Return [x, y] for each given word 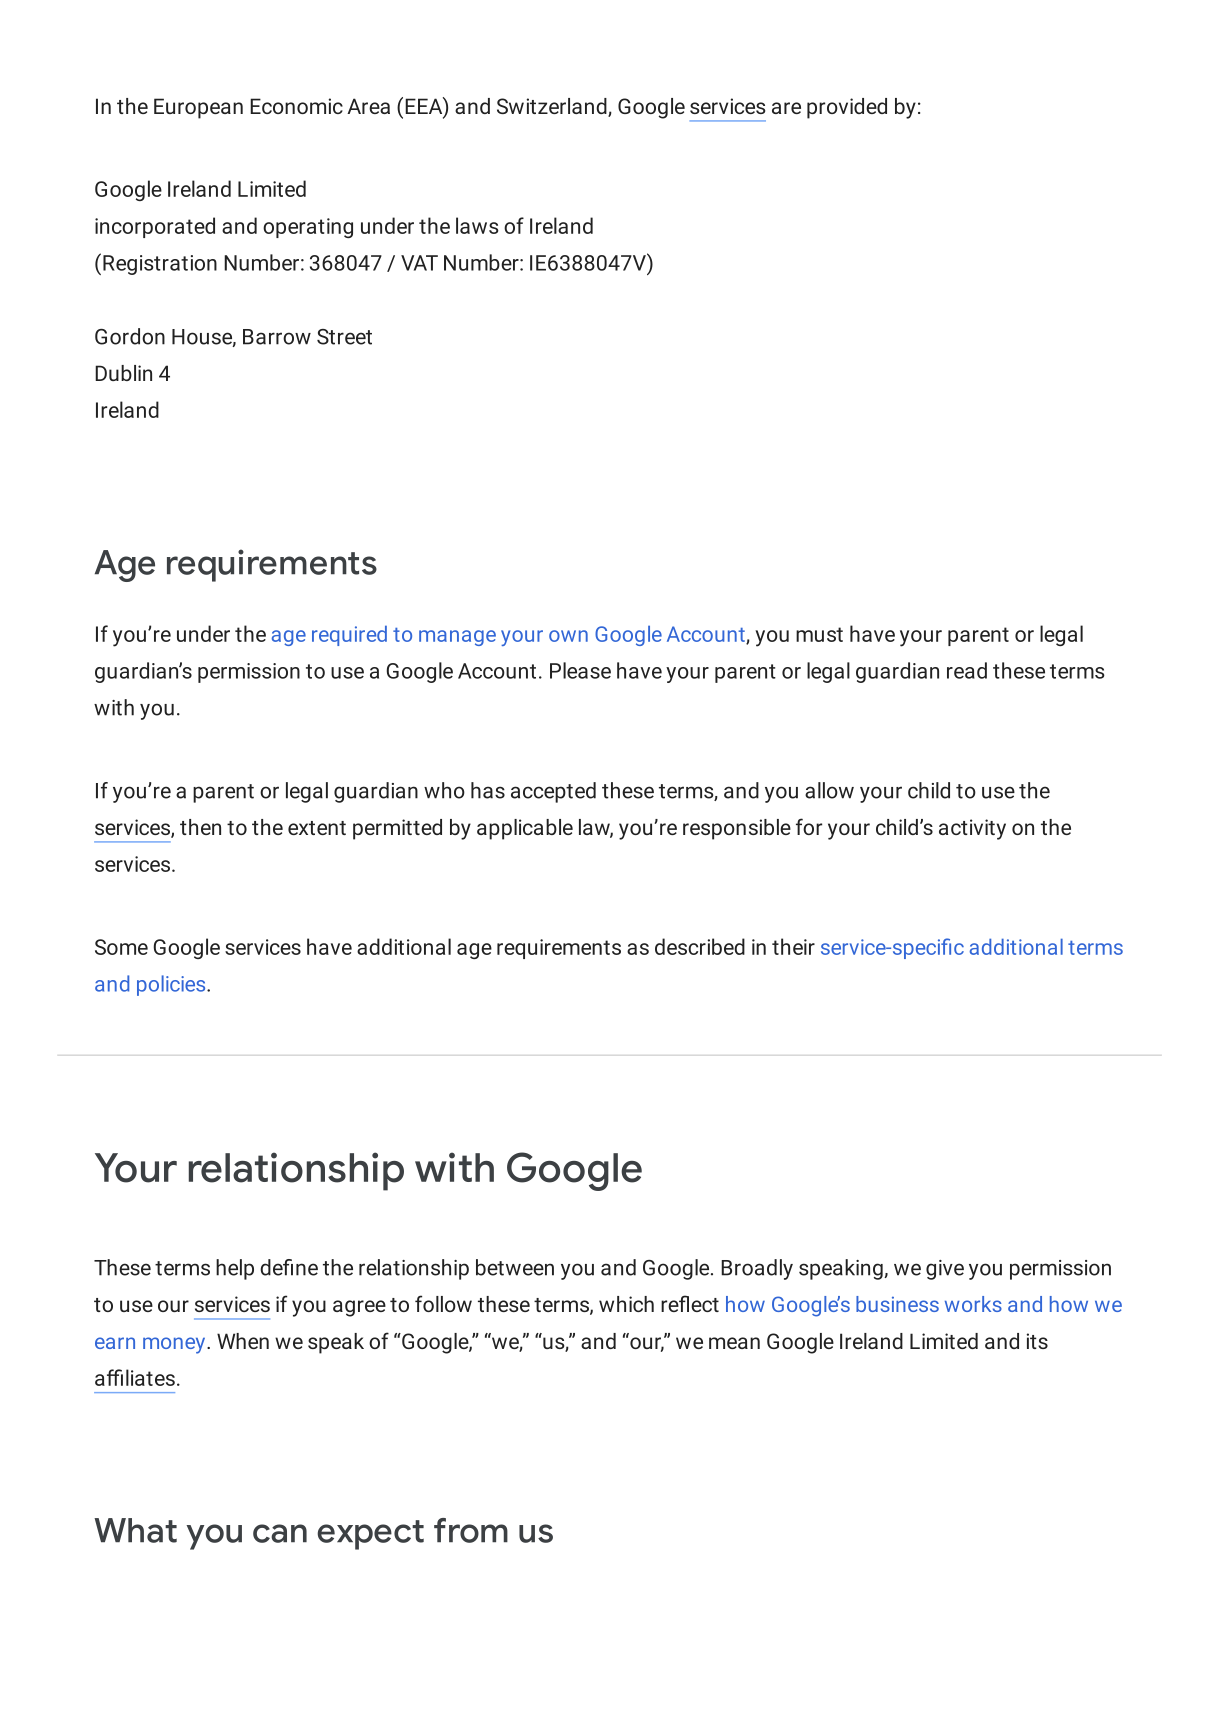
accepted [553, 792]
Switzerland [553, 107]
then [200, 827]
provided [847, 108]
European [198, 108]
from [471, 1530]
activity [972, 829]
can [280, 1533]
